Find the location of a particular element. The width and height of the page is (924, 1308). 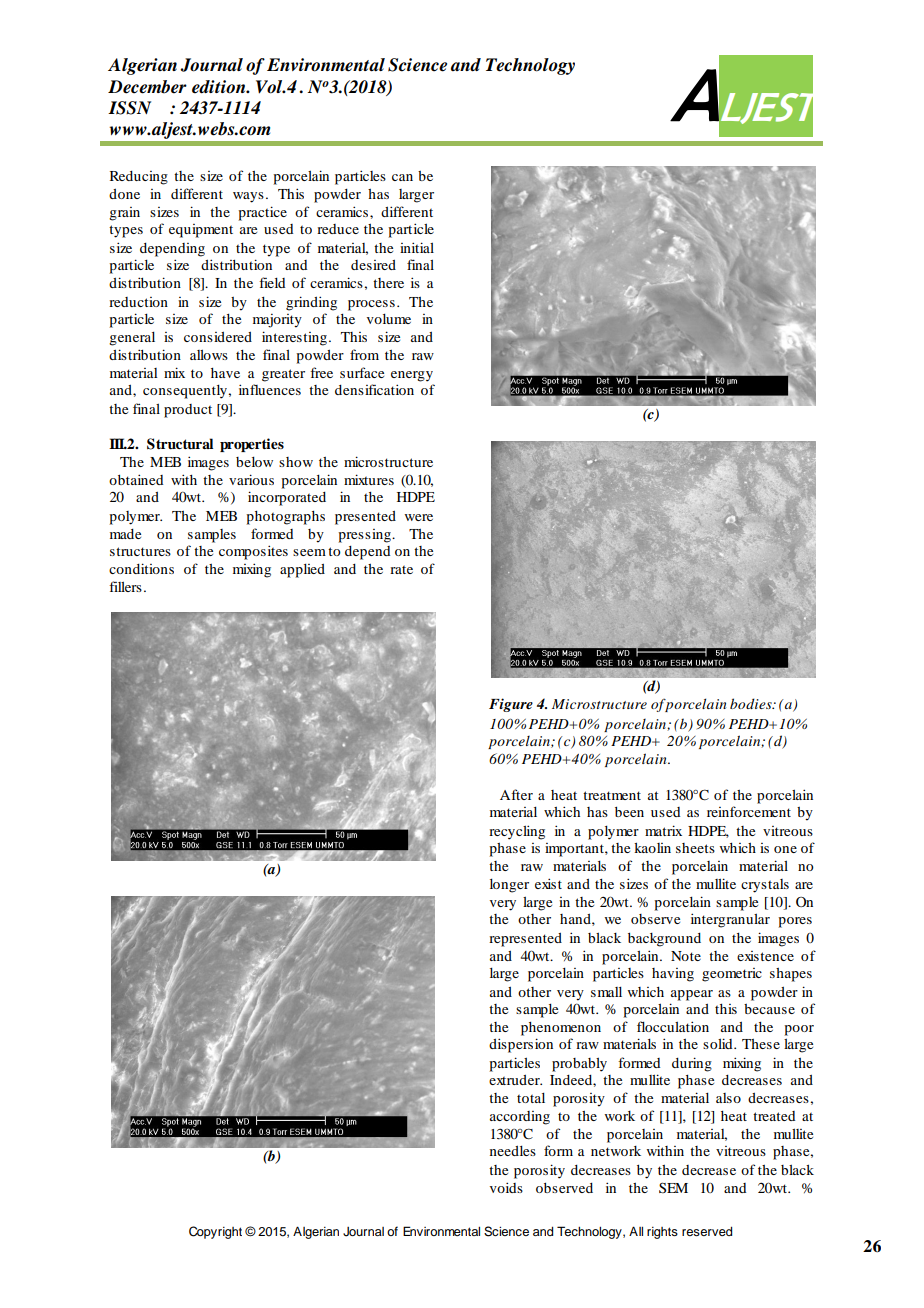

geometric is located at coordinates (732, 975).
